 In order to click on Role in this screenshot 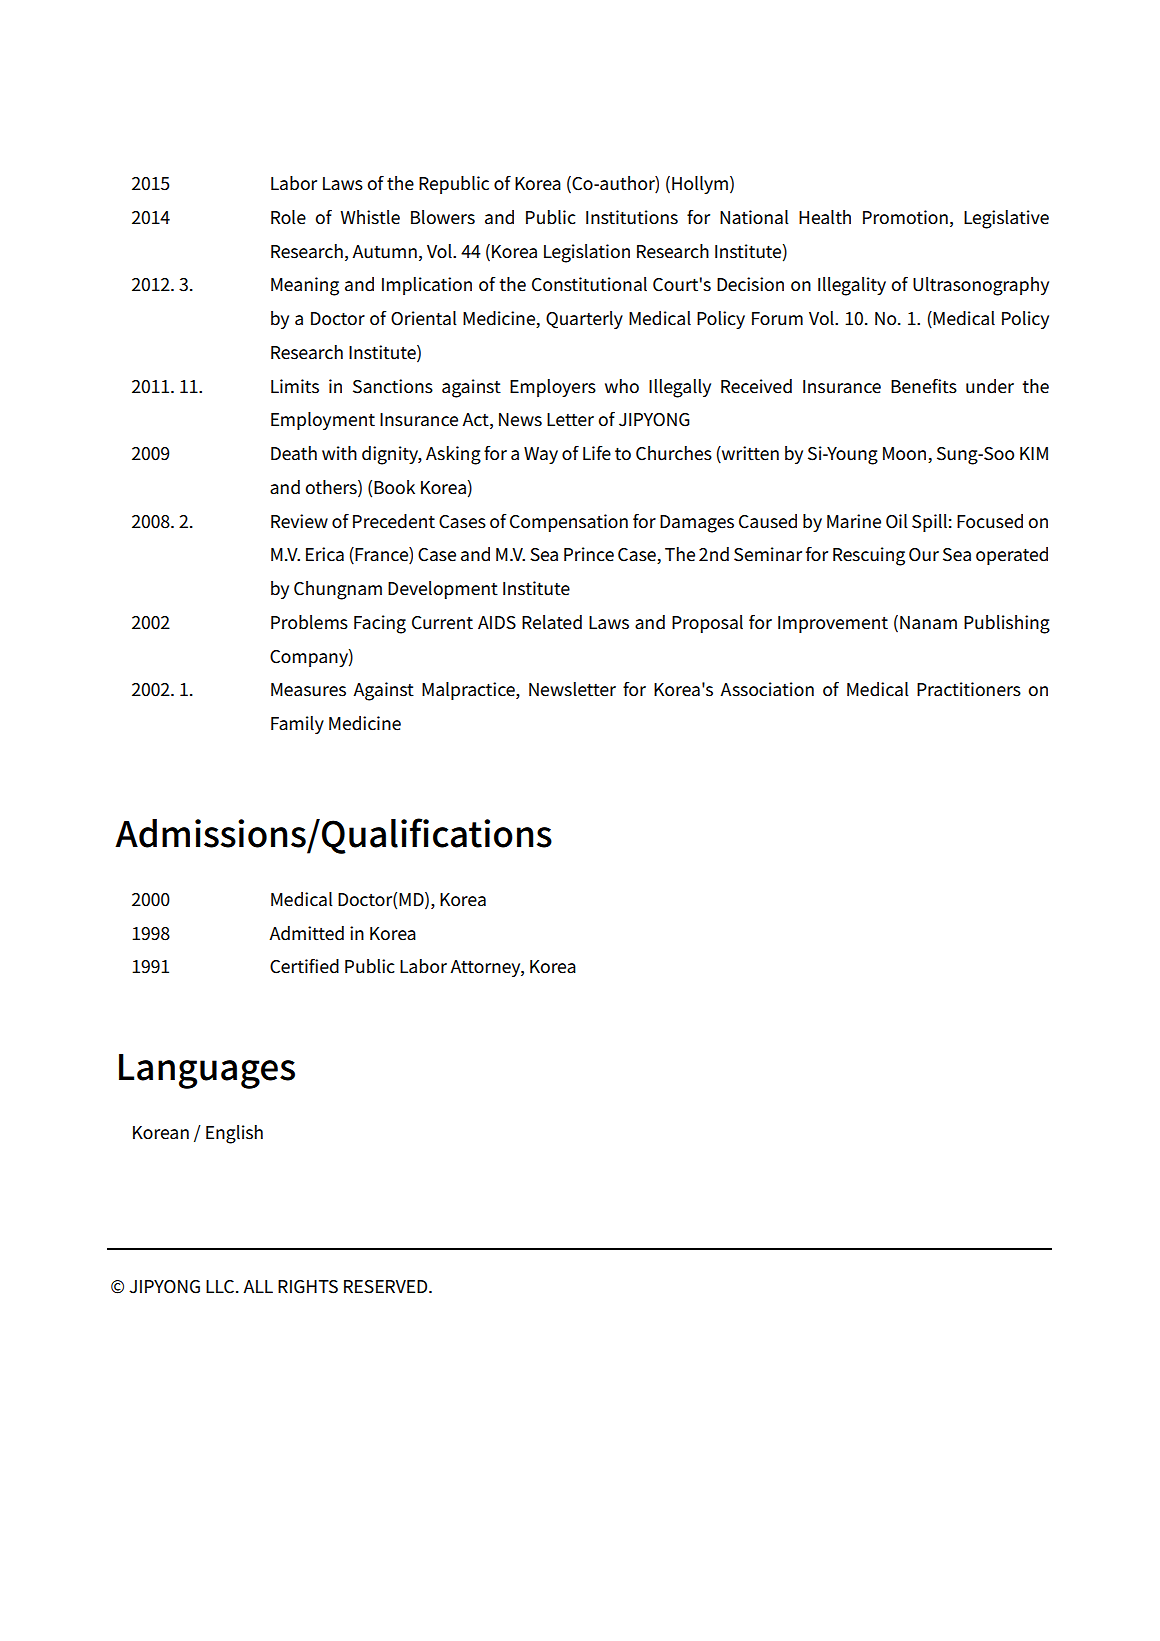, I will do `click(288, 217)`.
